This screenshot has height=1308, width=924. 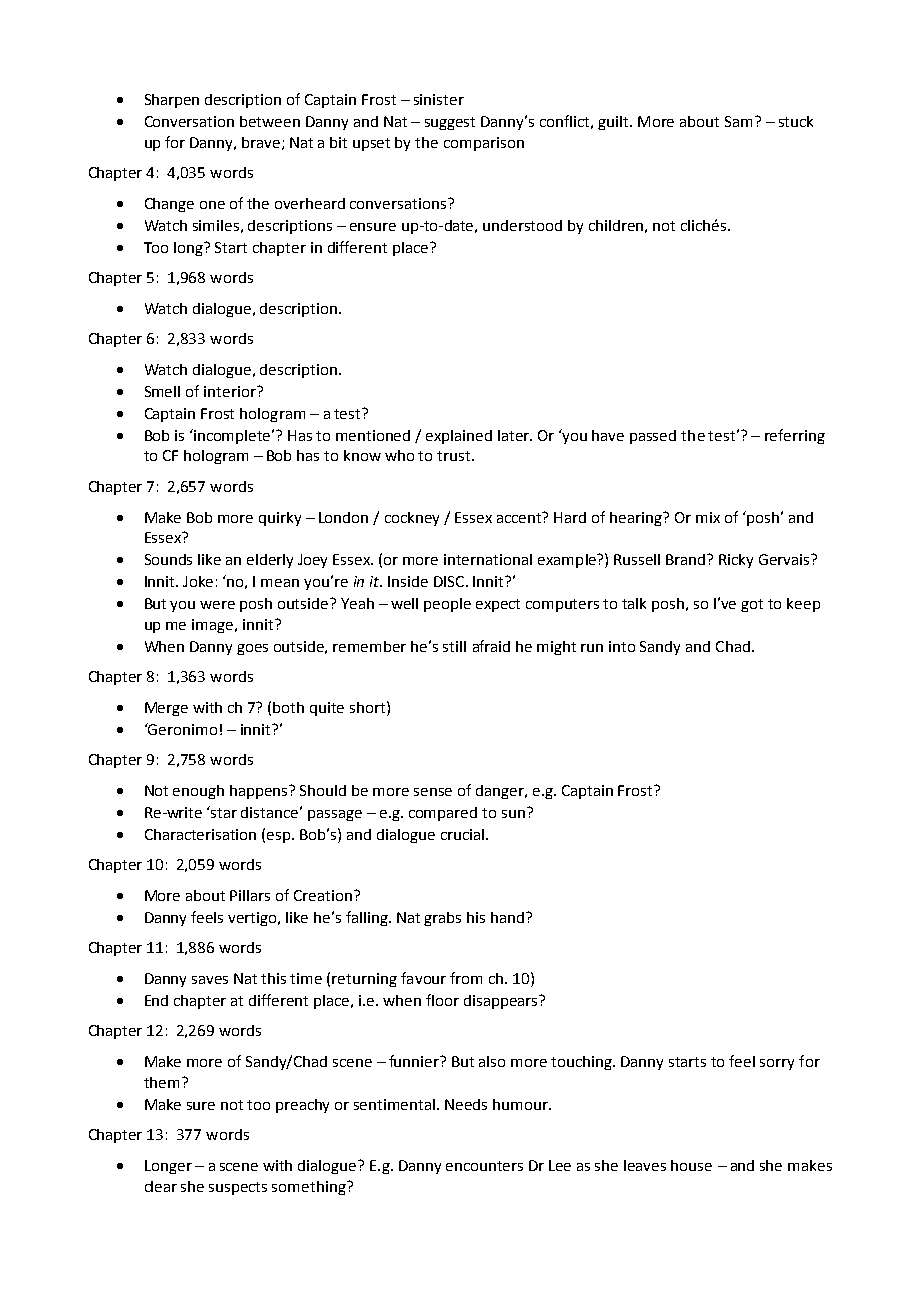 What do you see at coordinates (708, 517) in the screenshot?
I see `mix` at bounding box center [708, 517].
